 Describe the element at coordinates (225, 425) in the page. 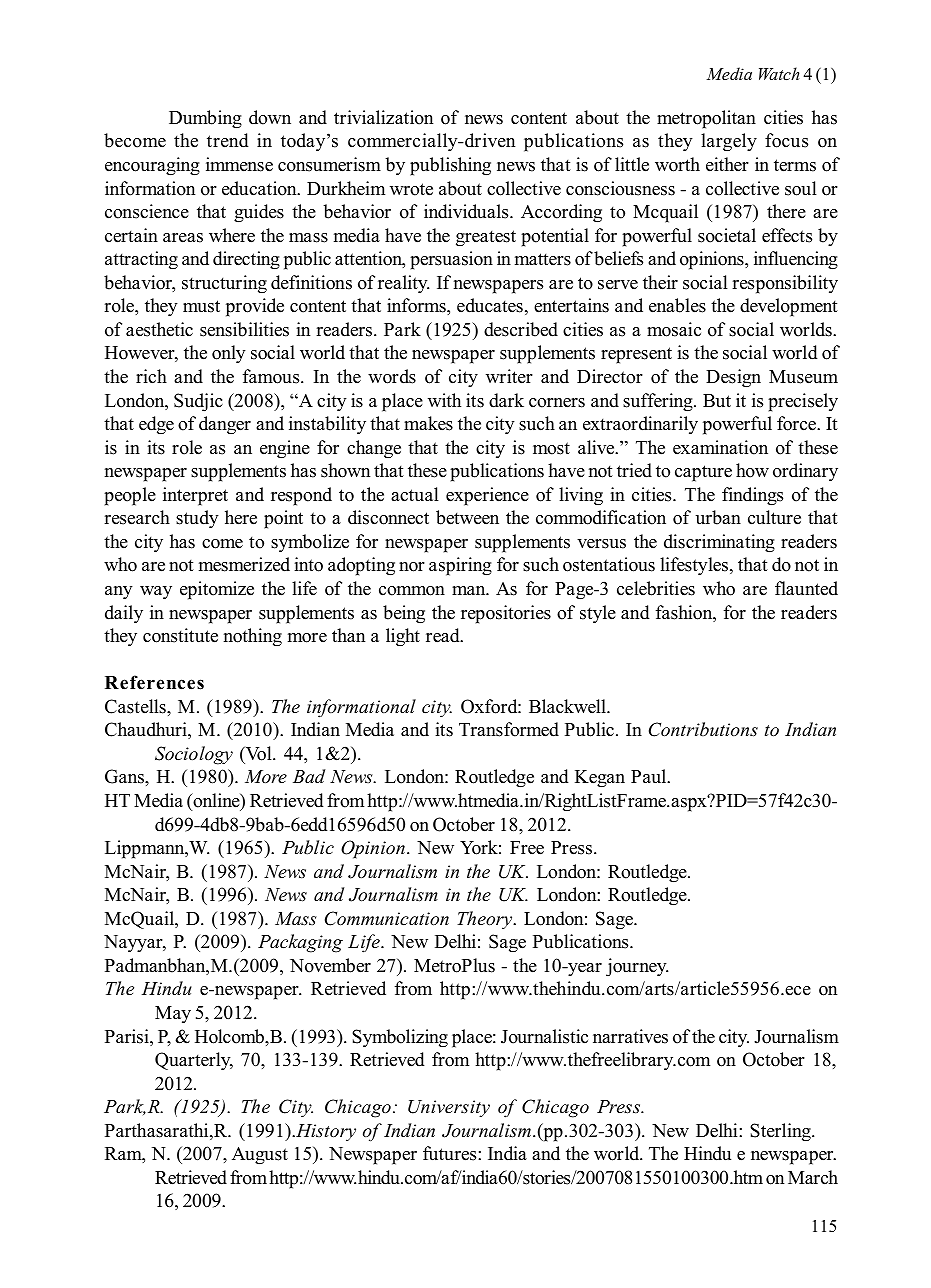

I see `danger` at that location.
